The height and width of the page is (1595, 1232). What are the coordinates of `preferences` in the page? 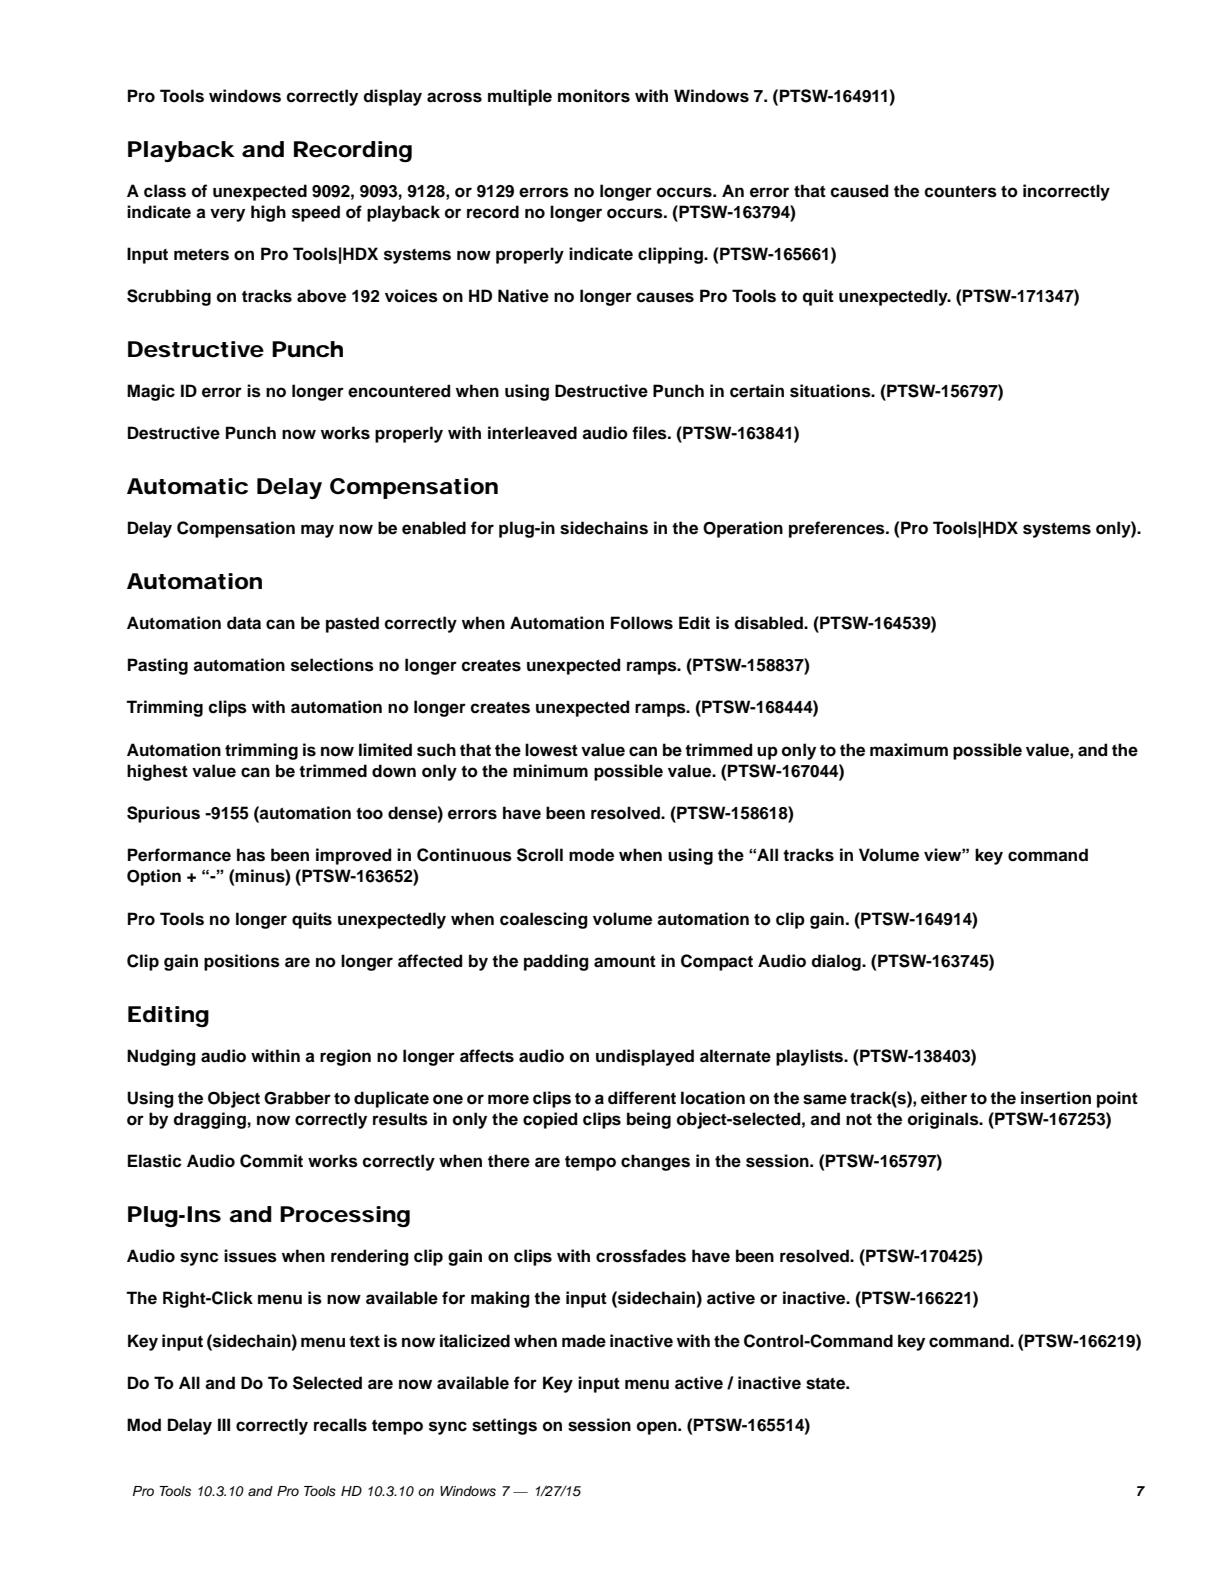 It's located at (838, 529).
